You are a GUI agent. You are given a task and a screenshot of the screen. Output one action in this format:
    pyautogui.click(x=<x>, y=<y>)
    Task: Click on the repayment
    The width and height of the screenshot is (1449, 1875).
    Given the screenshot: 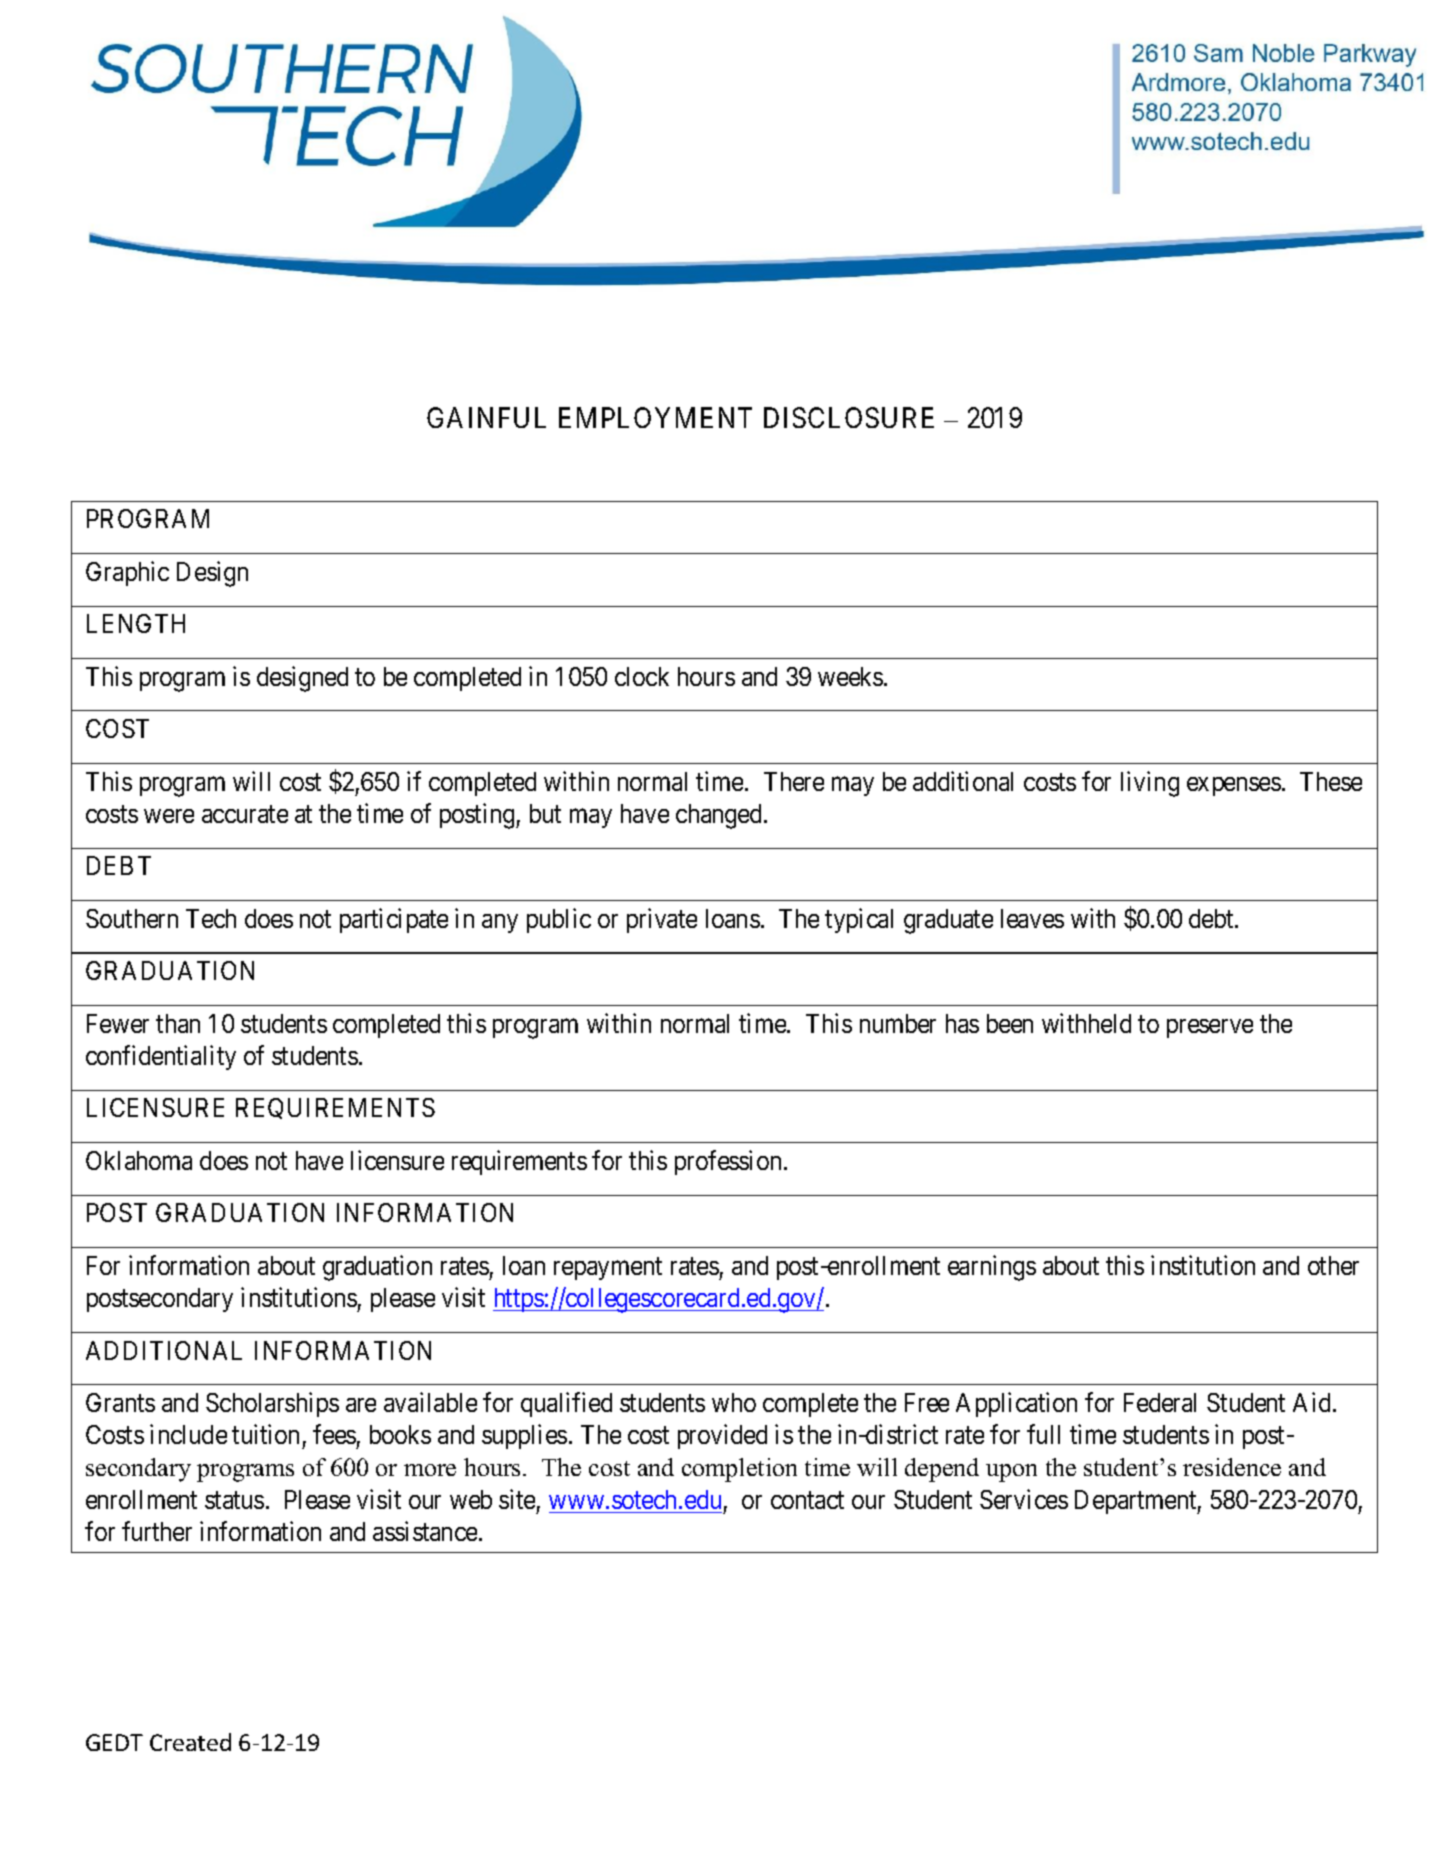 What is the action you would take?
    pyautogui.click(x=608, y=1269)
